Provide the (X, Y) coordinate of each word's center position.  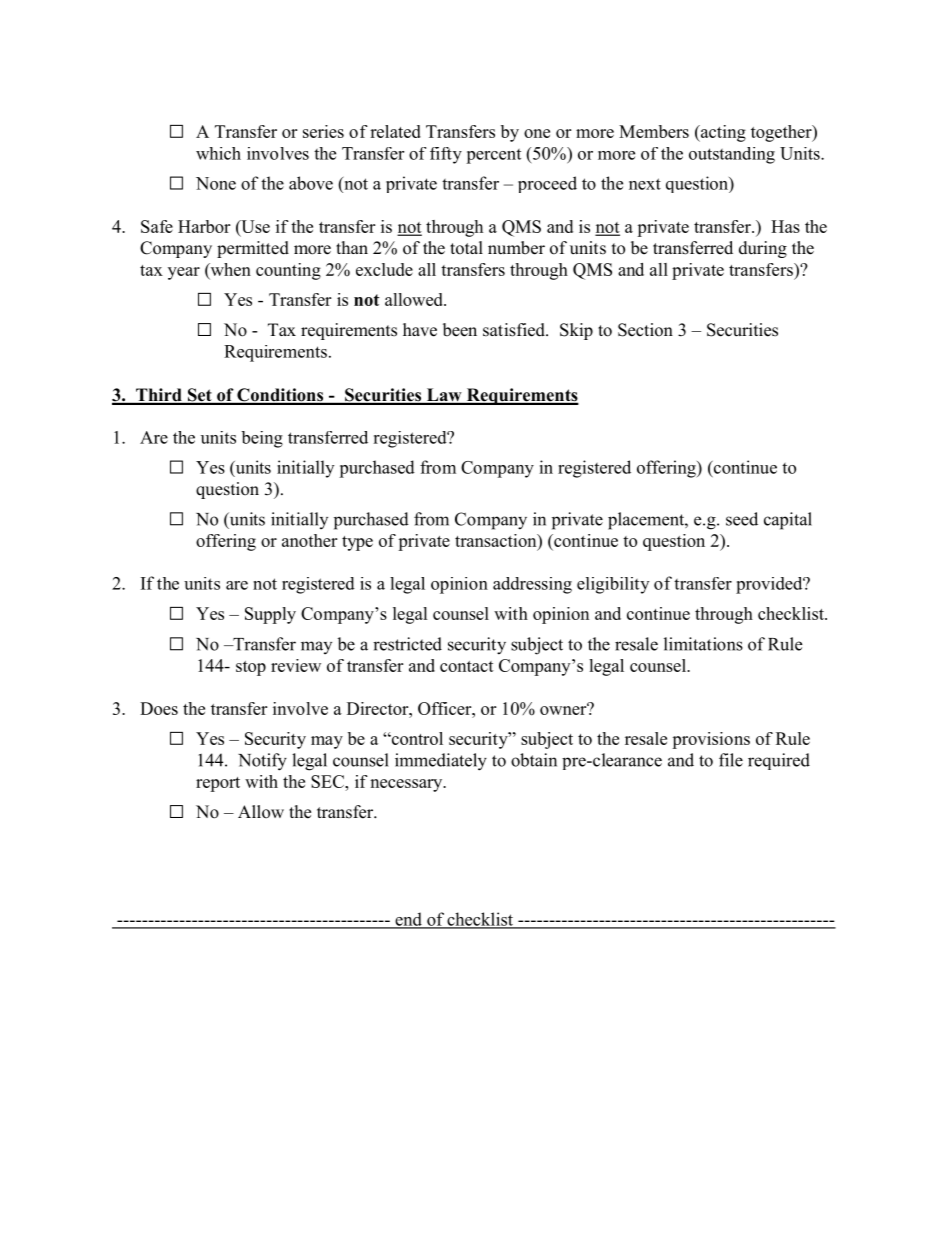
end (408, 920)
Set (199, 396)
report (218, 784)
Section (645, 330)
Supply (270, 615)
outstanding (732, 155)
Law (444, 396)
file (731, 760)
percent (493, 156)
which (218, 153)
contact (467, 666)
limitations (703, 644)
